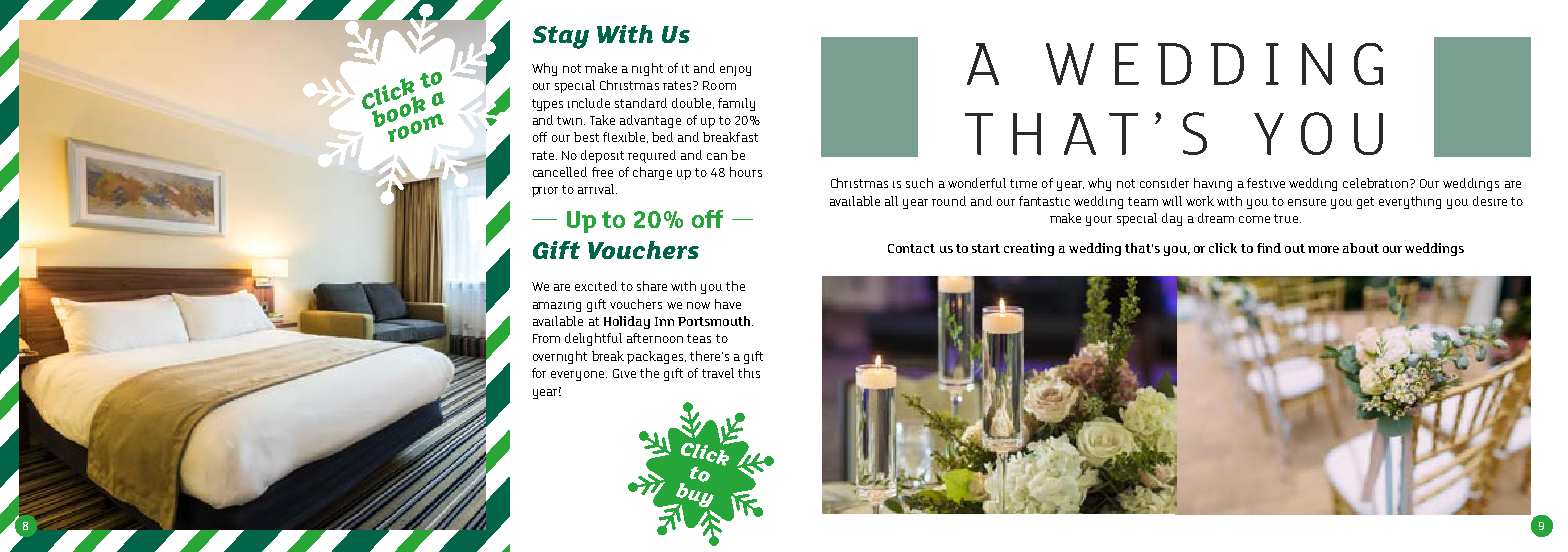 The image size is (1568, 552). Describe the element at coordinates (655, 357) in the document. I see `packages` at that location.
